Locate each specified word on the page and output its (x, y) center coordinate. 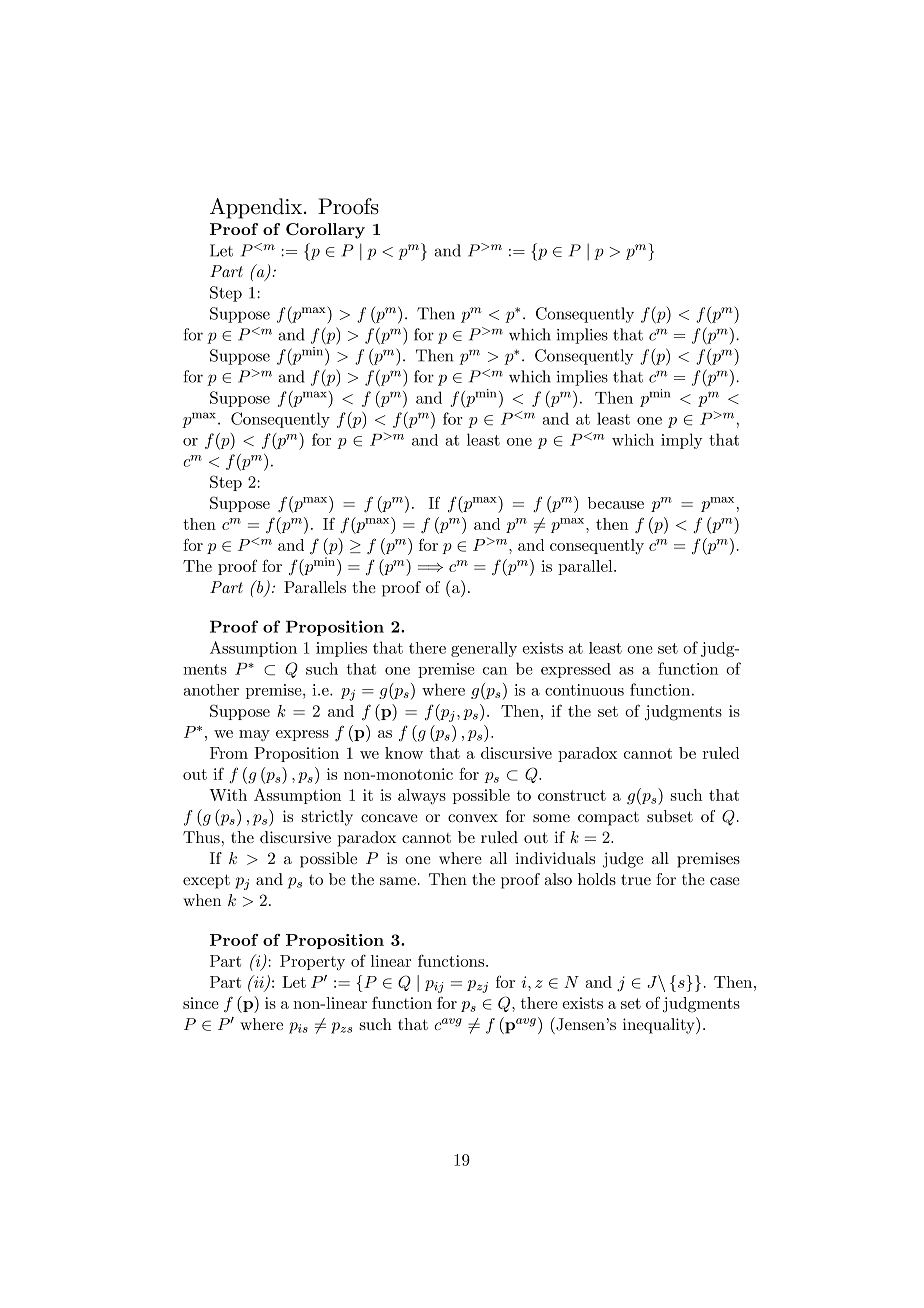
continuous (584, 690)
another (211, 690)
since (201, 1003)
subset (670, 816)
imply (682, 441)
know (404, 753)
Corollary (325, 231)
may (254, 735)
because (616, 503)
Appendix (257, 208)
